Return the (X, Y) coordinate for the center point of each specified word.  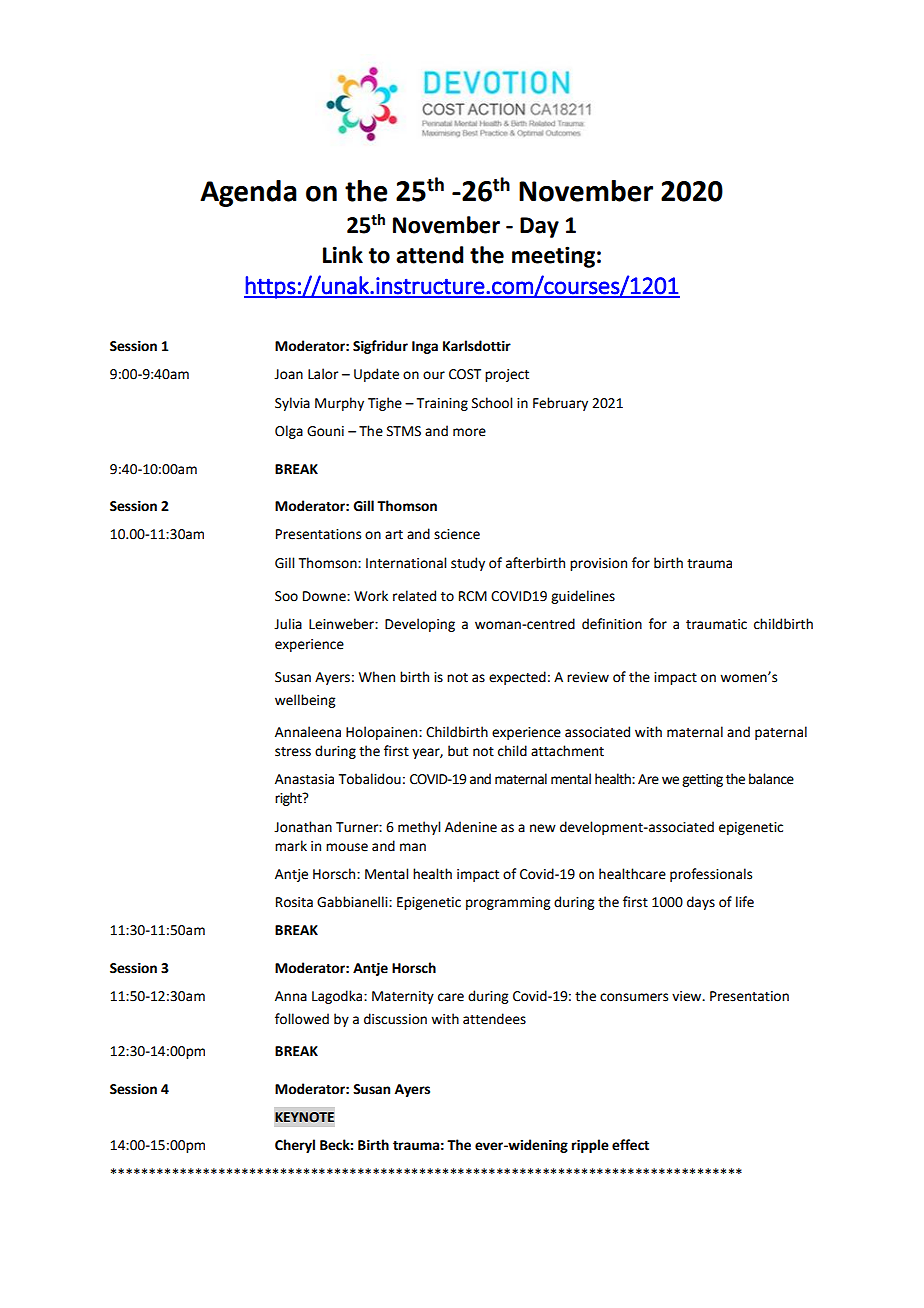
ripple (590, 1146)
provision (598, 564)
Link (343, 254)
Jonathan (303, 827)
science (457, 534)
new (543, 828)
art (394, 535)
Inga (425, 347)
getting (702, 780)
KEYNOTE (304, 1117)
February (560, 404)
